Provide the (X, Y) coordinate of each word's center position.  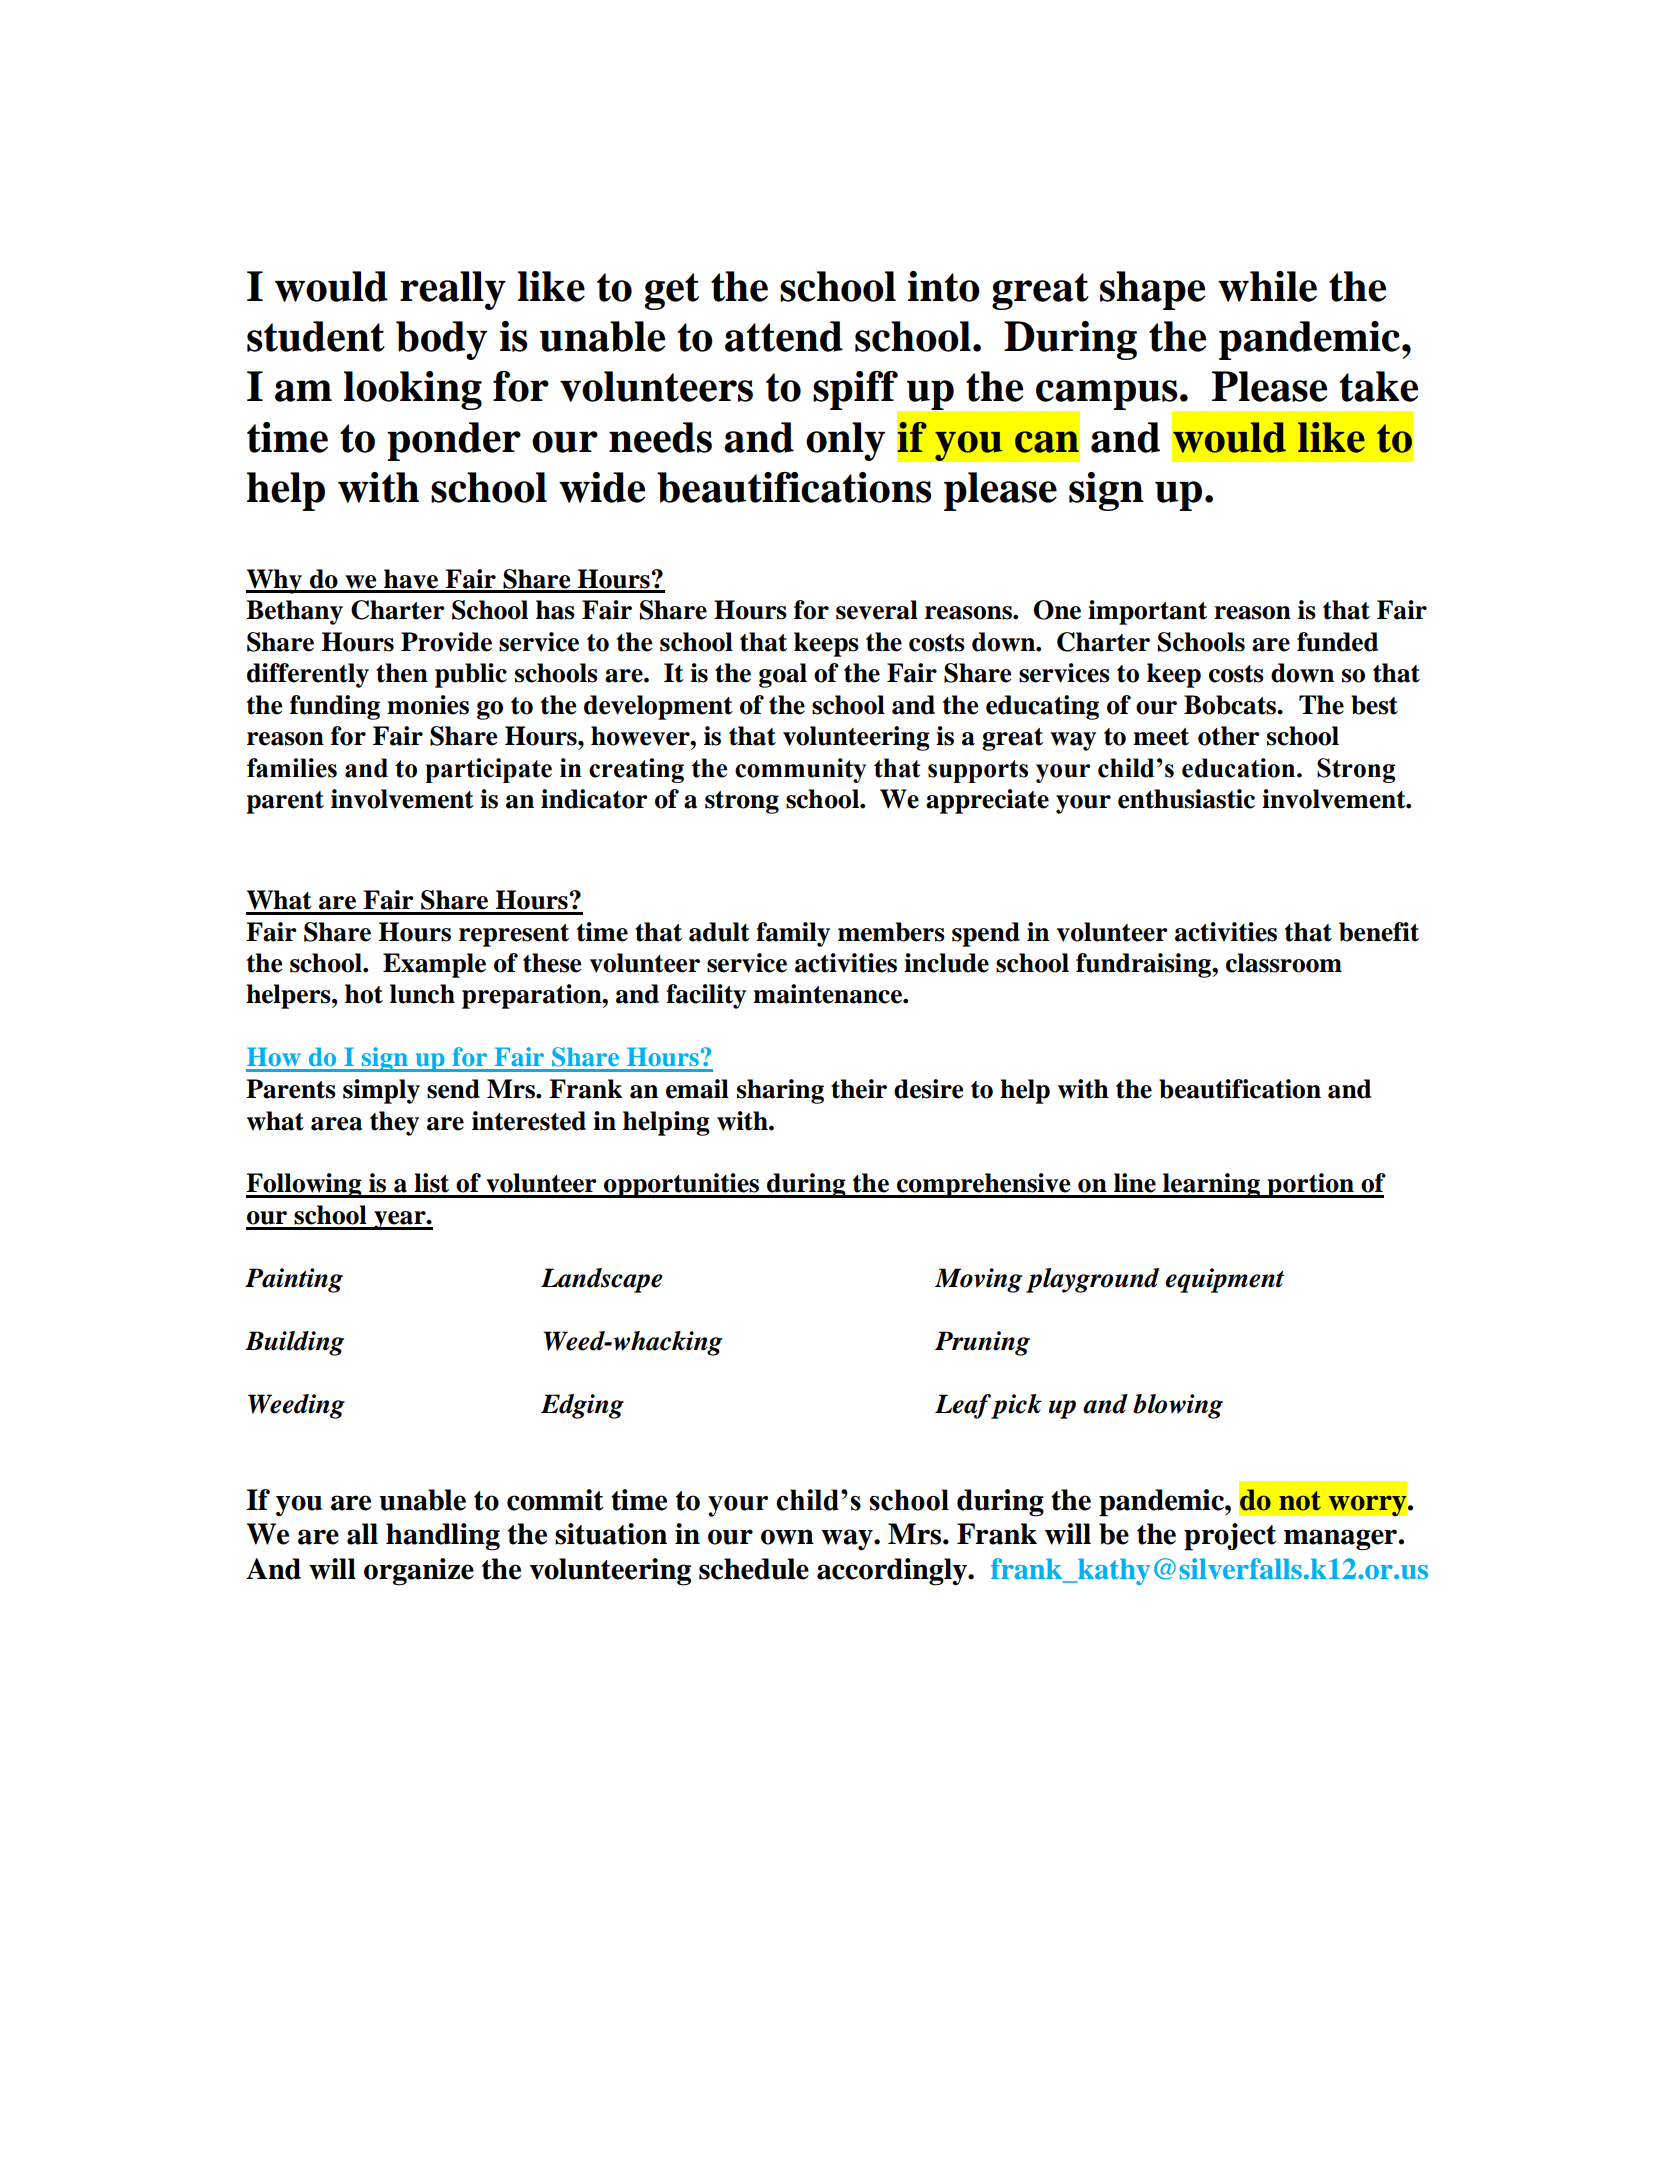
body (441, 340)
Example (434, 965)
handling (443, 1537)
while (1267, 286)
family (793, 934)
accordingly (893, 1572)
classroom (1284, 963)
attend (784, 336)
